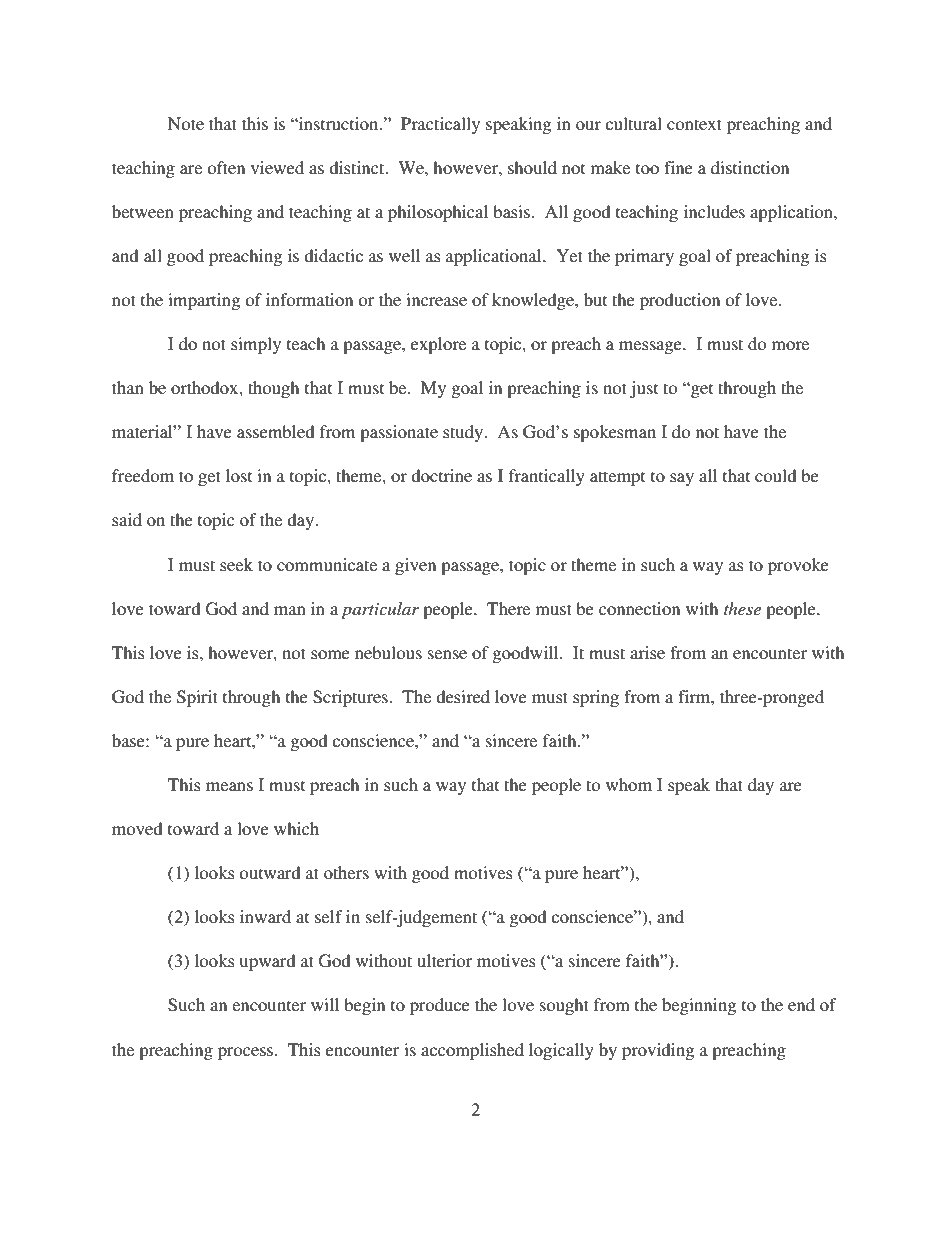 The height and width of the screenshot is (1233, 952). What do you see at coordinates (236, 564) in the screenshot?
I see `seek` at bounding box center [236, 564].
